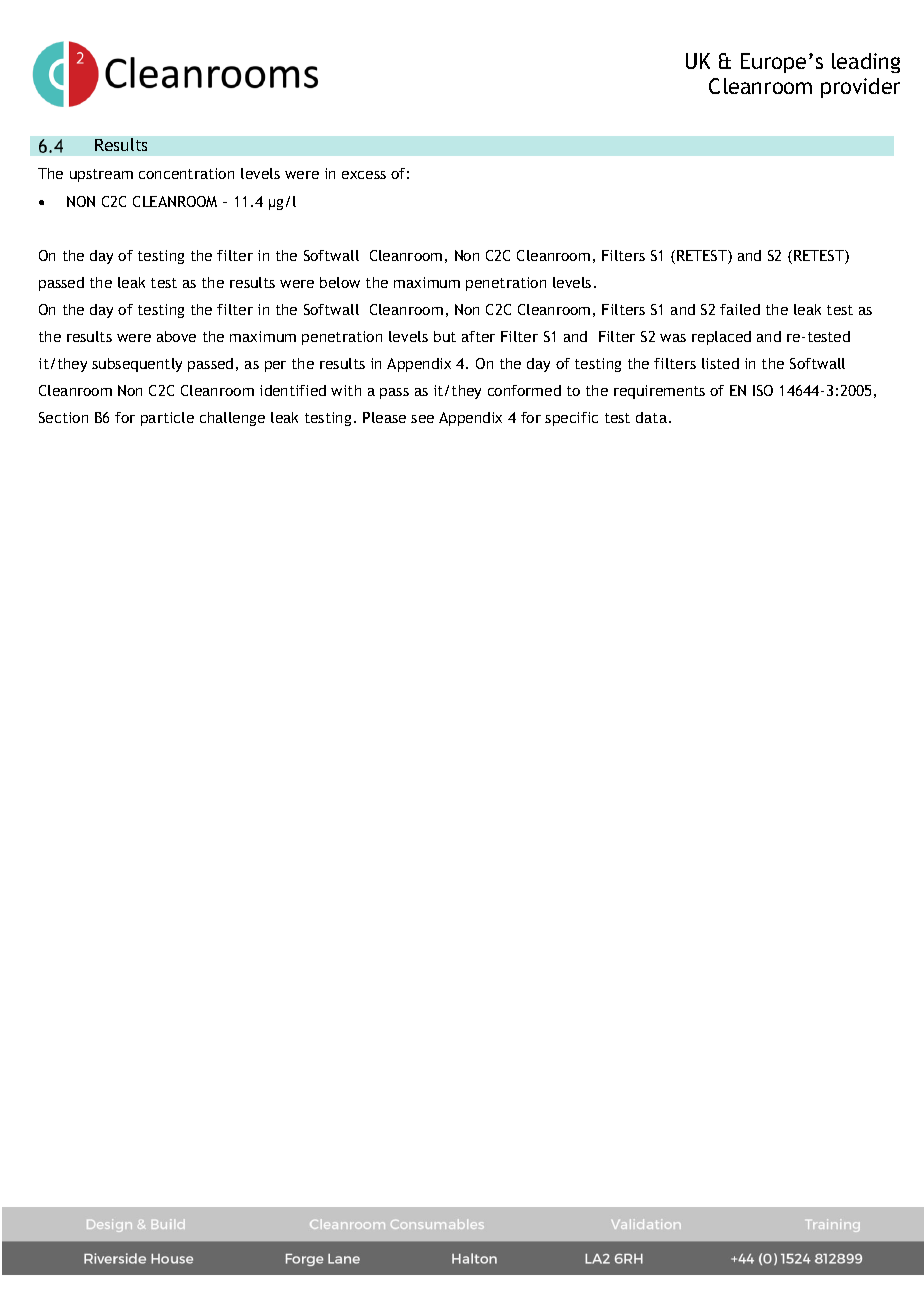  What do you see at coordinates (422, 419) in the screenshot?
I see `see` at bounding box center [422, 419].
